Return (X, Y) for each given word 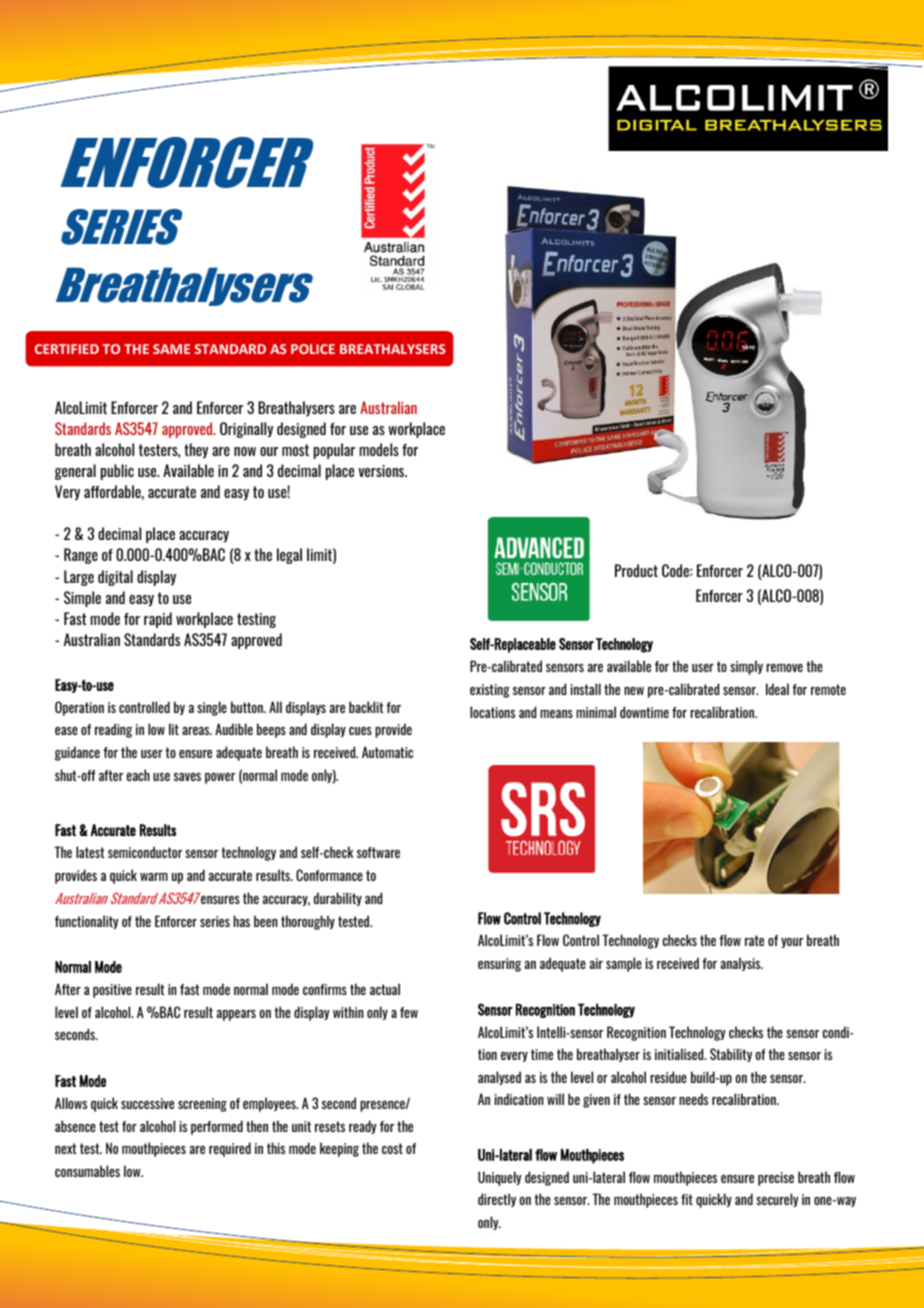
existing (490, 691)
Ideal (777, 689)
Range (81, 556)
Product (636, 570)
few (409, 1012)
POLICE (313, 349)
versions (383, 471)
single (212, 708)
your (792, 943)
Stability (731, 1055)
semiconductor (145, 852)
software (378, 852)
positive (112, 991)
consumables (87, 1171)
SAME (171, 349)
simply (746, 667)
